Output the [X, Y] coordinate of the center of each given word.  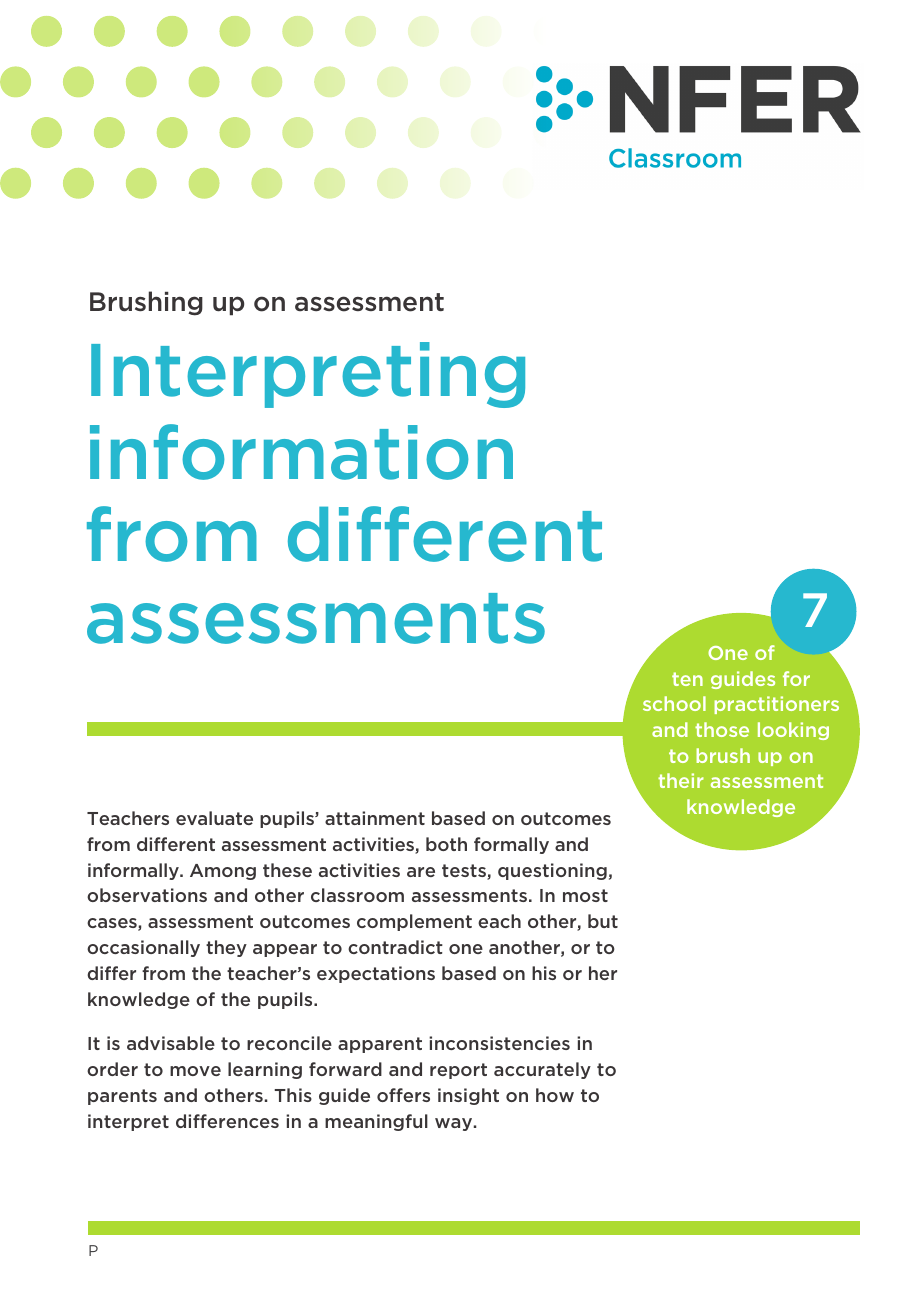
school [674, 703]
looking [793, 731]
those [722, 729]
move [195, 1071]
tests [465, 872]
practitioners [776, 705]
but [603, 921]
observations [147, 895]
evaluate [214, 818]
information [301, 452]
